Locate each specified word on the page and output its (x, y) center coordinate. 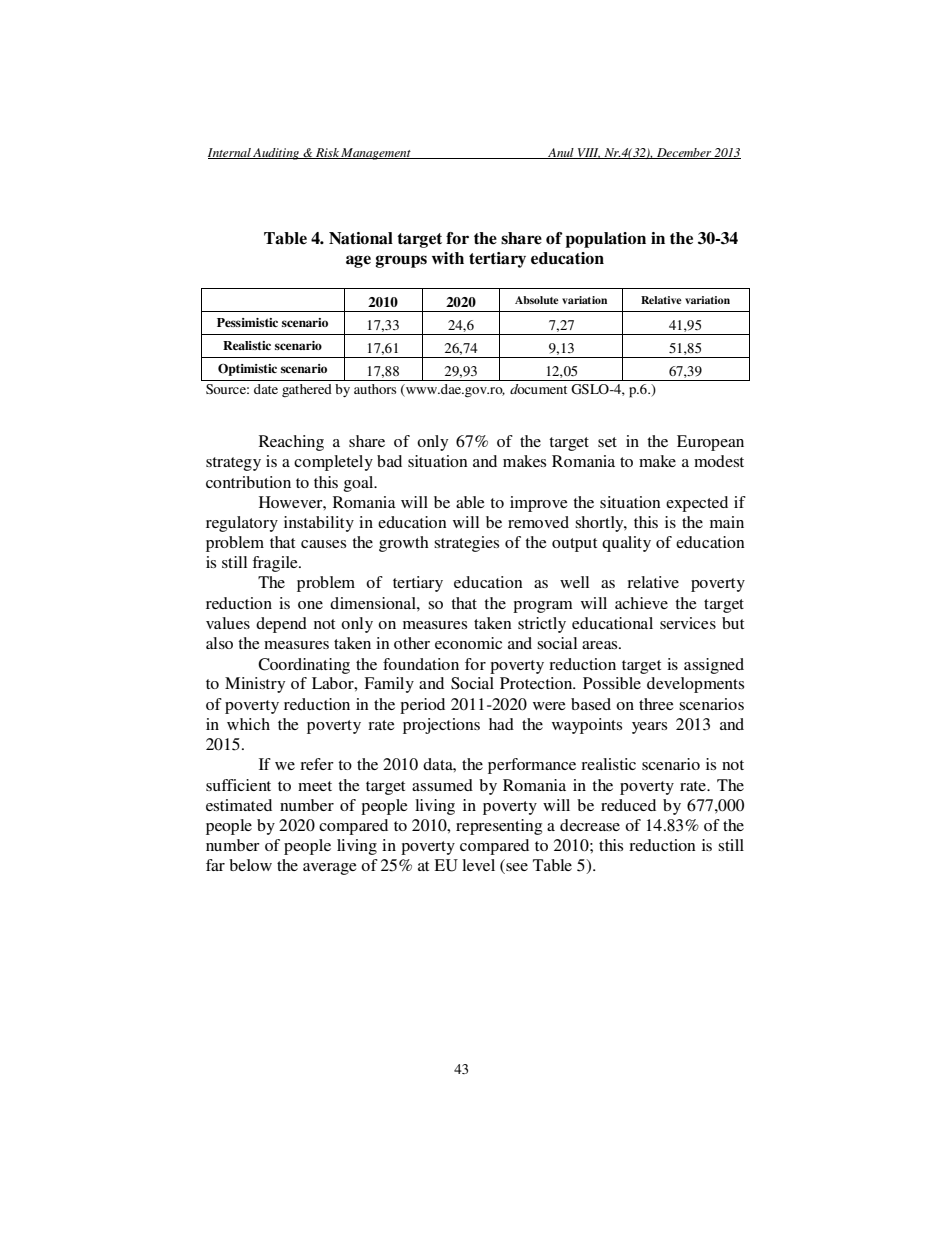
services (688, 623)
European (710, 443)
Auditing (276, 154)
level (478, 865)
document (538, 389)
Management (376, 154)
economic (468, 643)
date (266, 389)
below (250, 865)
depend (281, 625)
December (684, 153)
